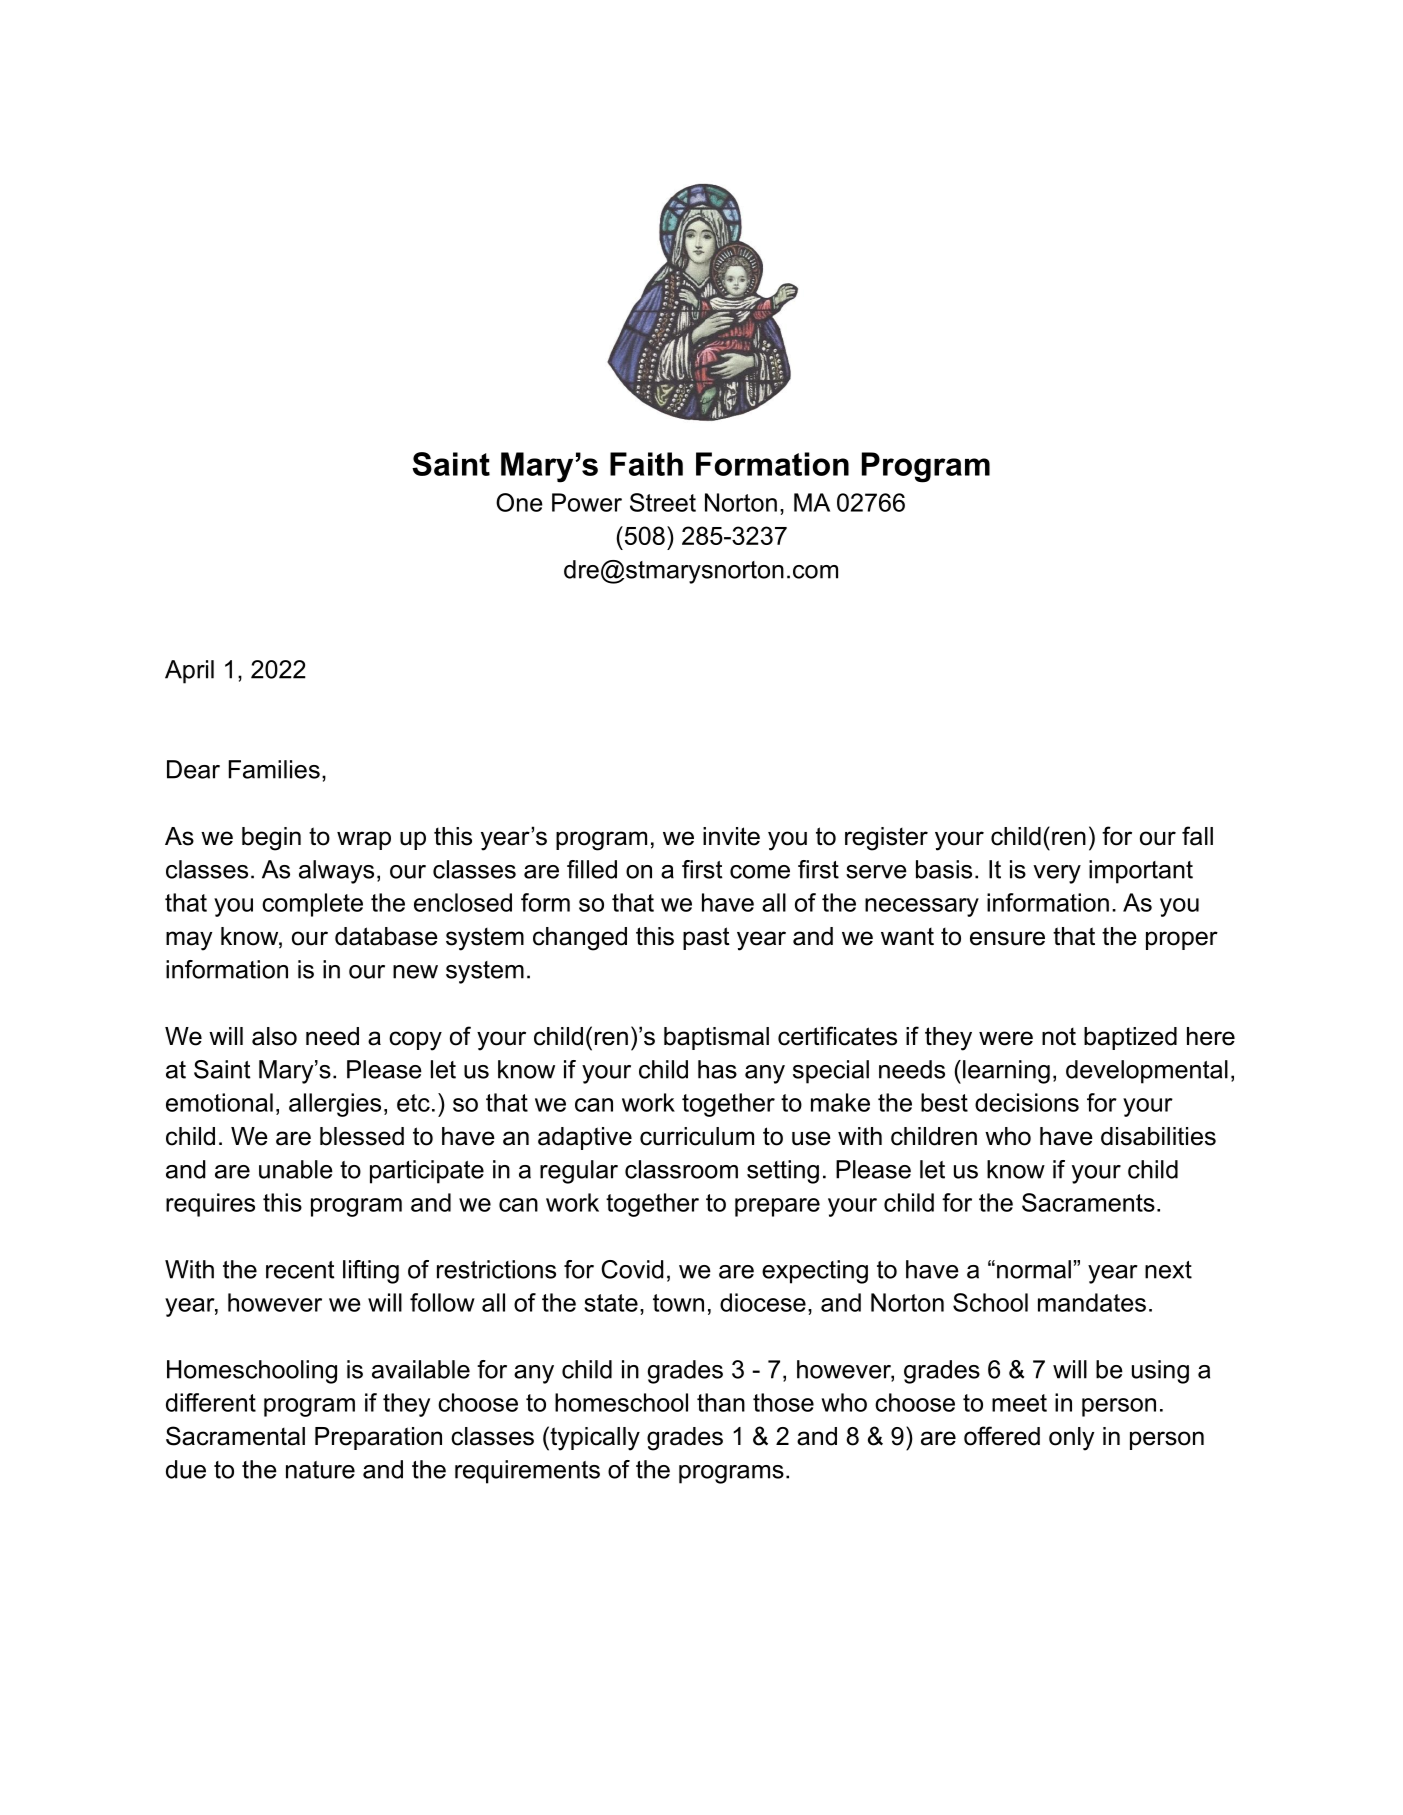  Describe the element at coordinates (1007, 938) in the document. I see `ensure` at that location.
